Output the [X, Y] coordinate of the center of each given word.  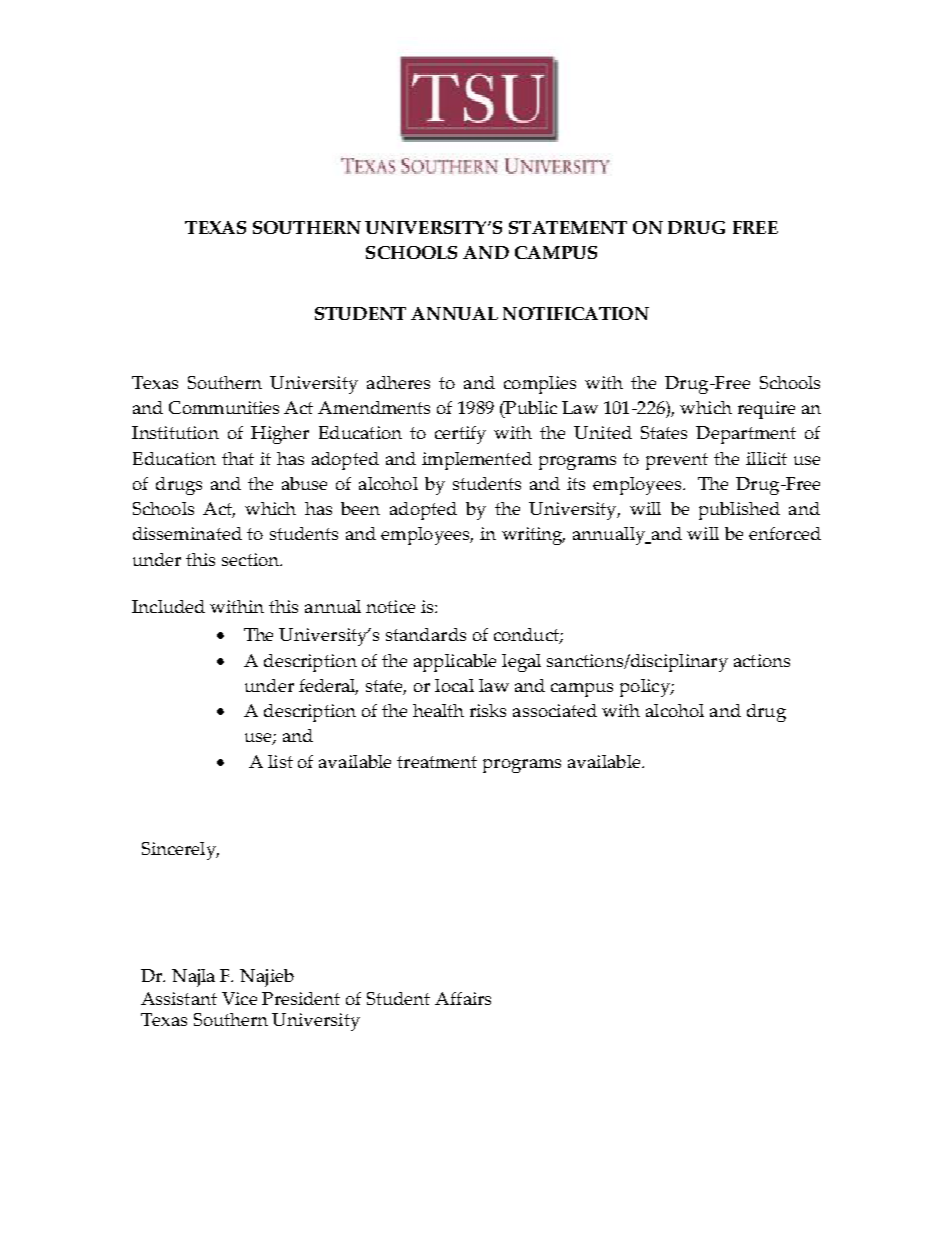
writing [533, 536]
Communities [224, 407]
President [301, 998]
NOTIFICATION [576, 313]
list [280, 761]
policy [646, 688]
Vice [239, 998]
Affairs [463, 998]
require [766, 410]
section [252, 559]
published [739, 511]
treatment [437, 762]
